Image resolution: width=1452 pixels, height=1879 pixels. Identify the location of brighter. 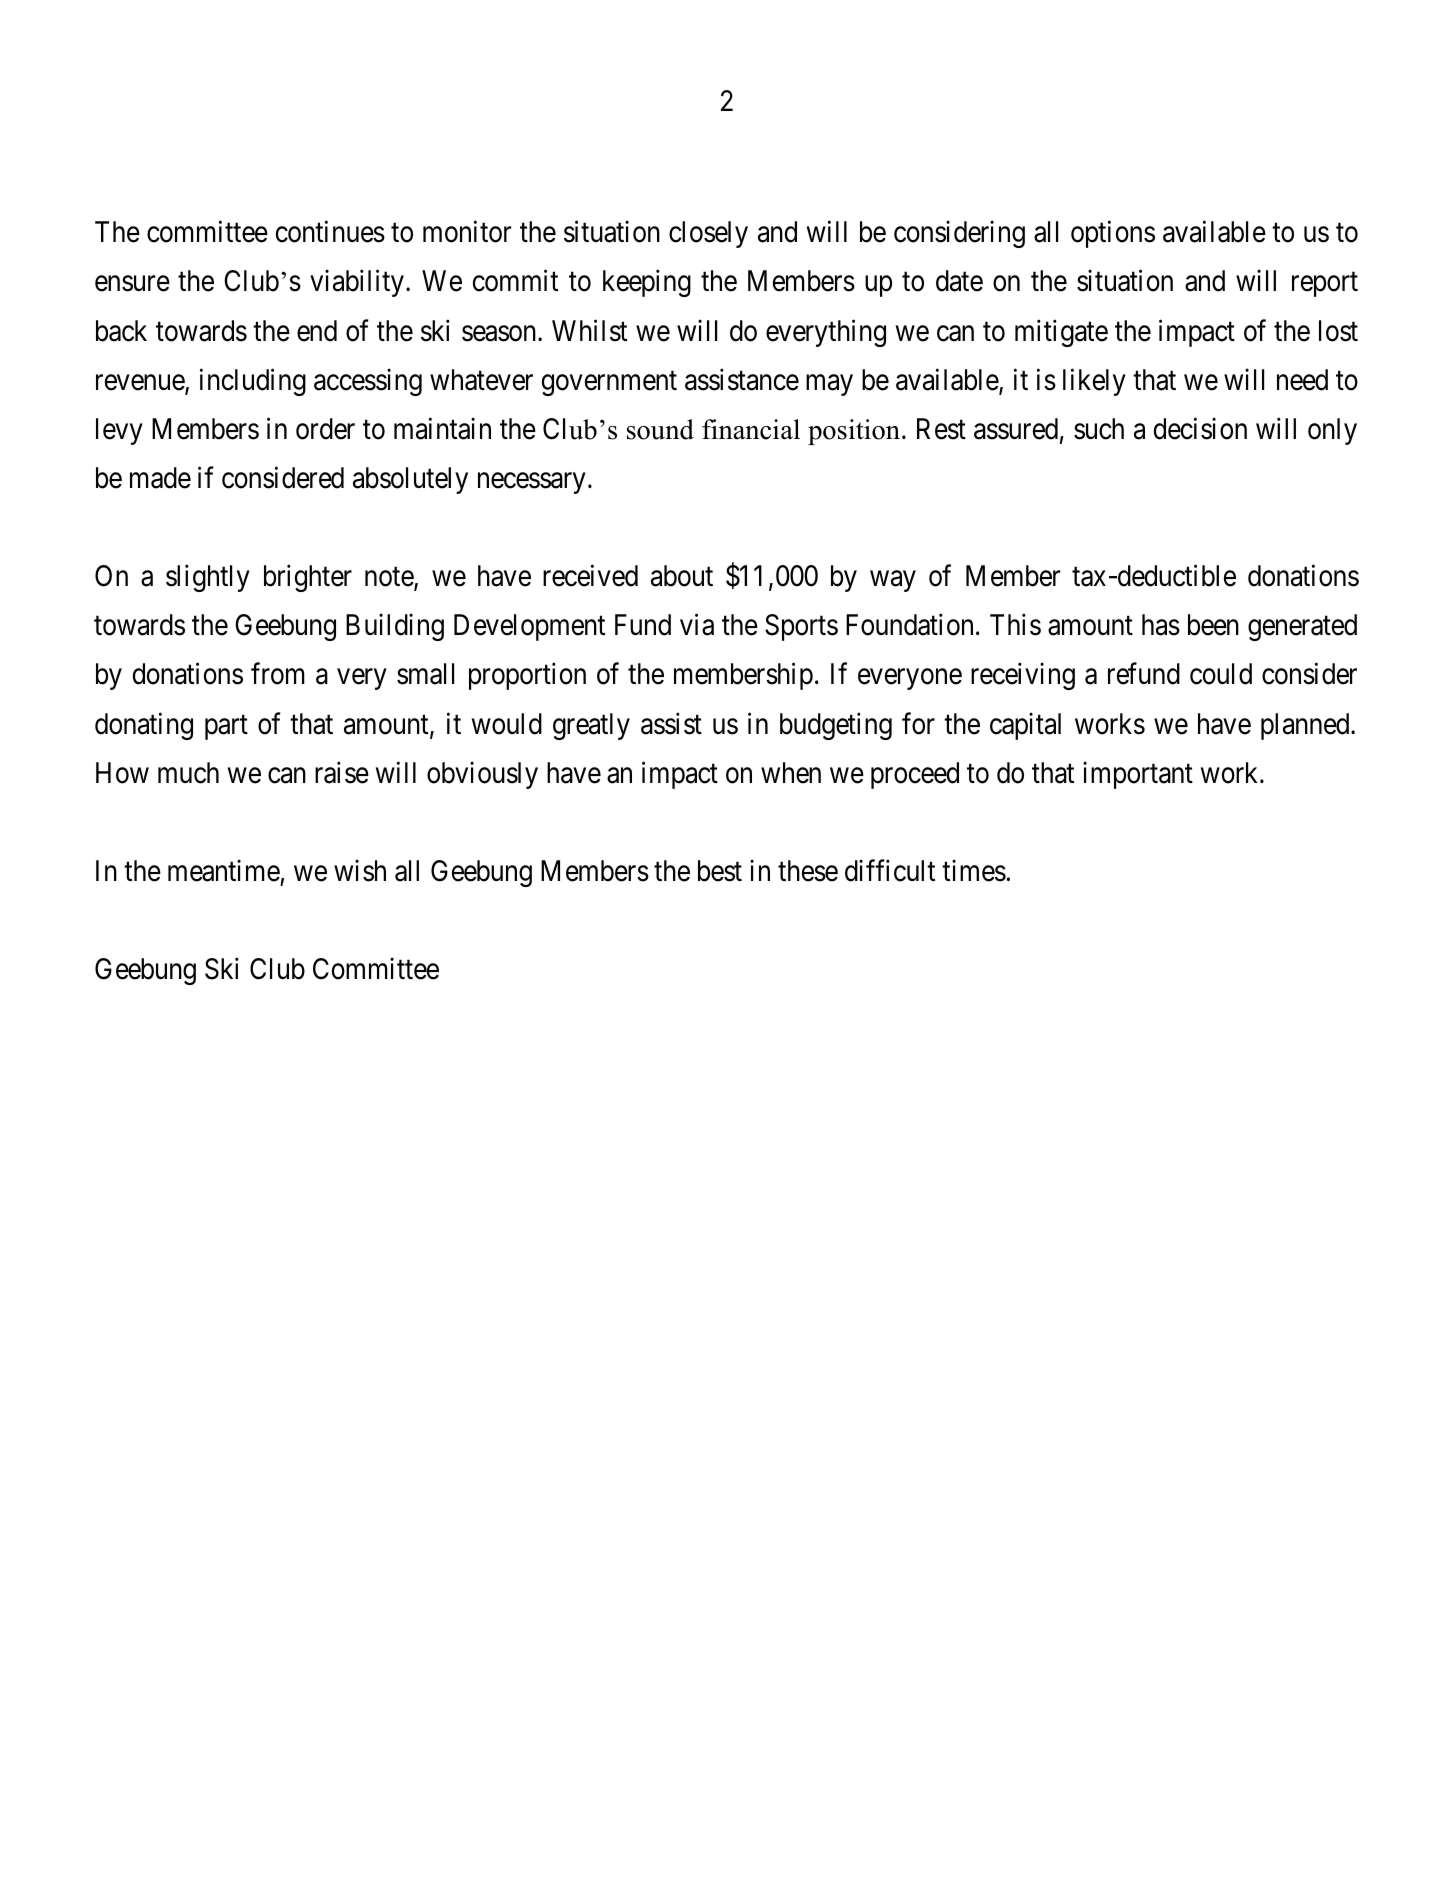
(308, 578).
